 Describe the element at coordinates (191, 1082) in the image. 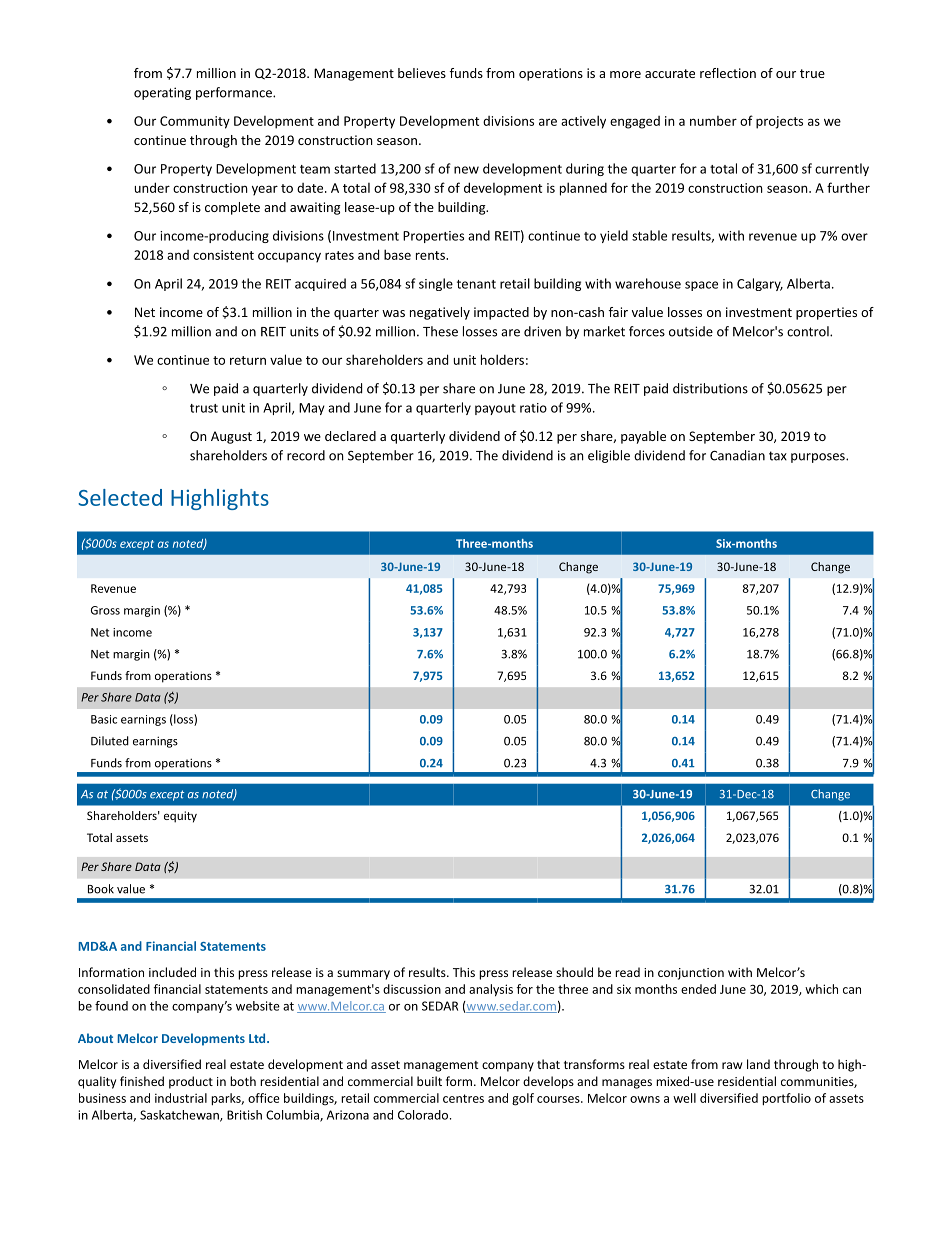

I see `product` at that location.
